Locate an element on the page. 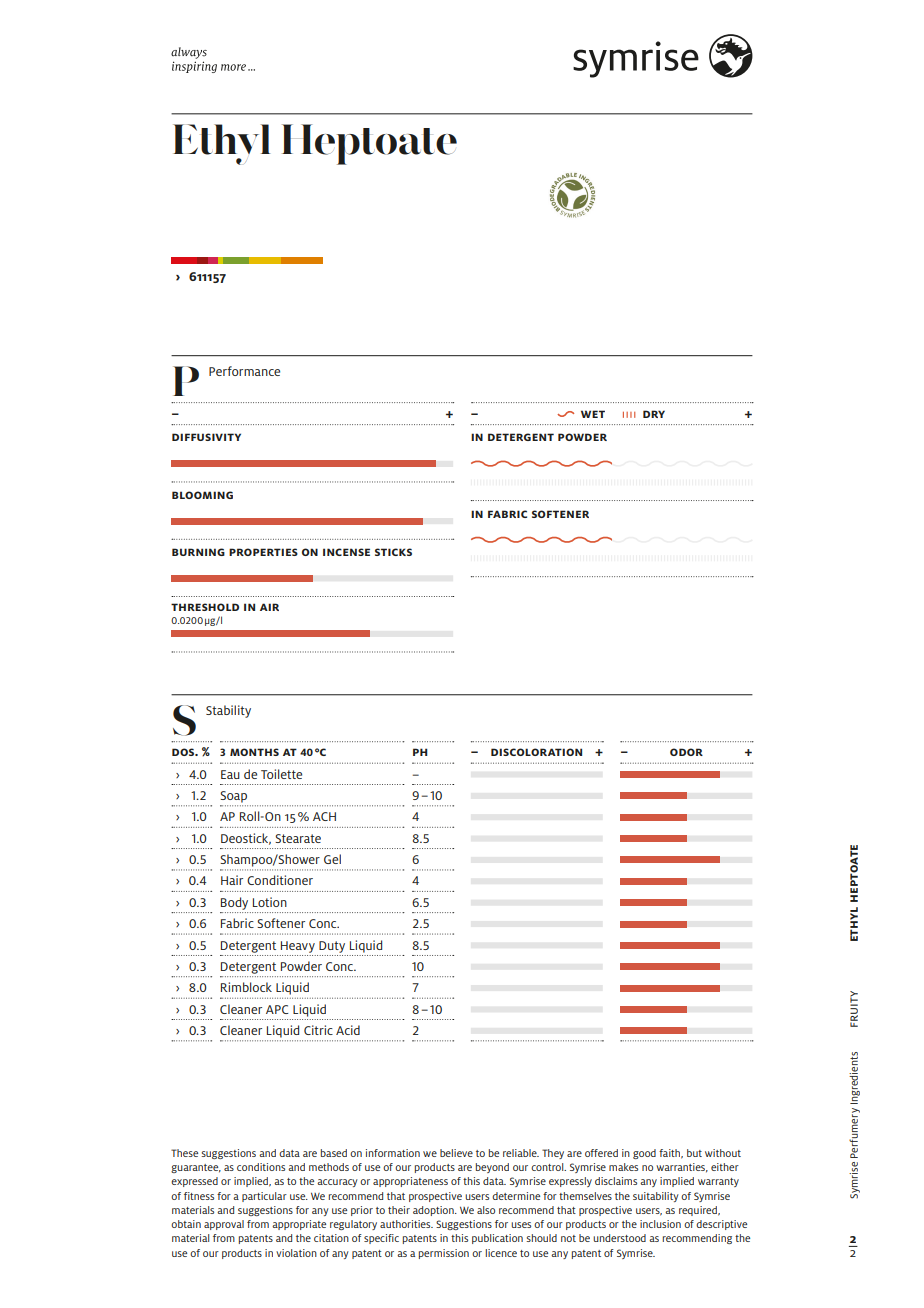  discoloration is located at coordinates (536, 752).
